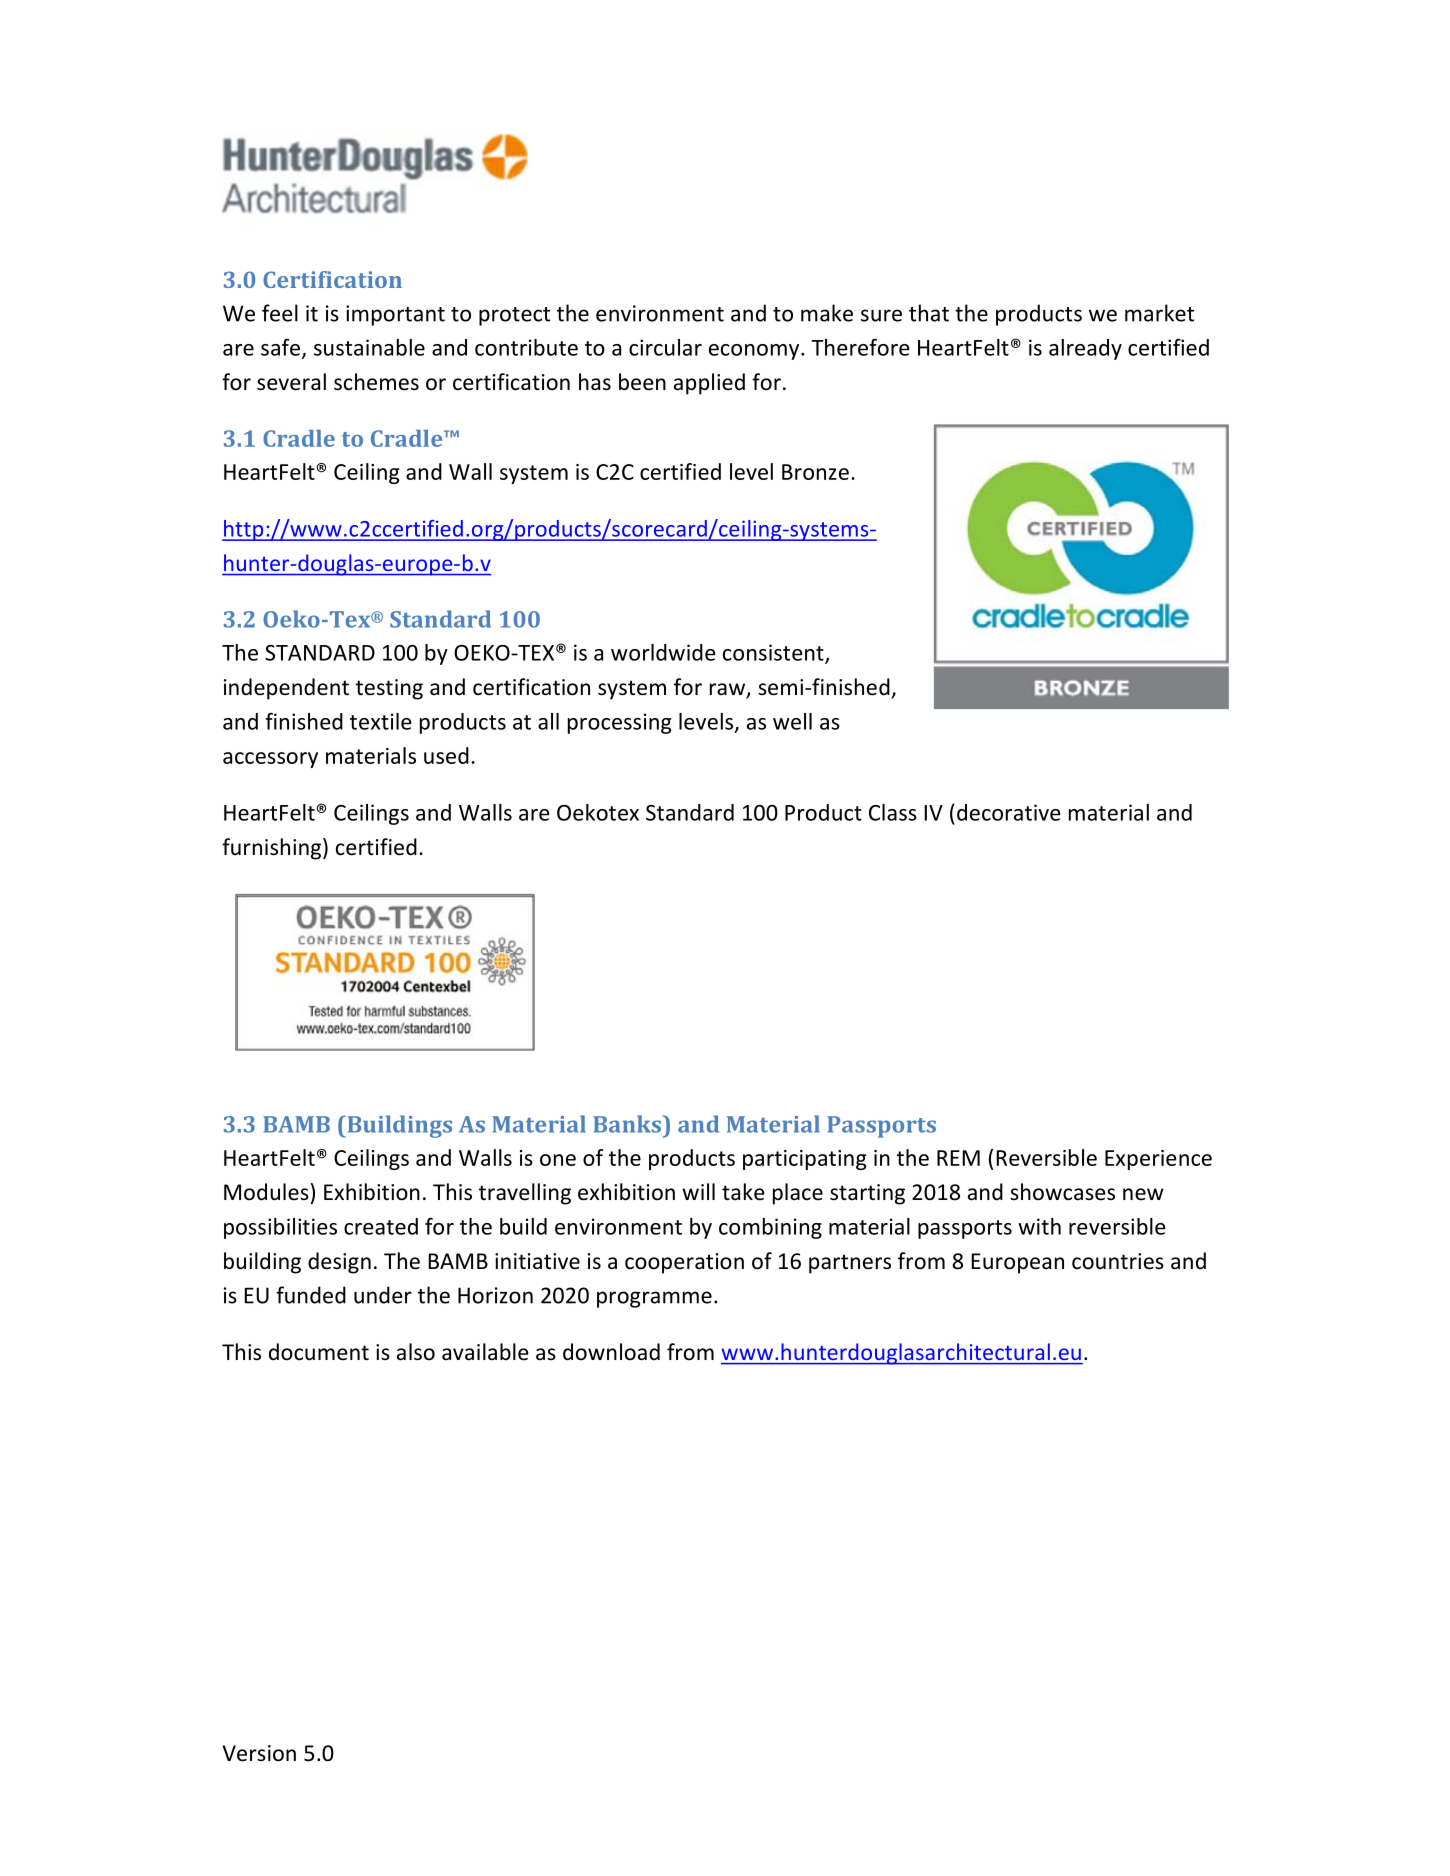 This screenshot has width=1450, height=1876. Describe the element at coordinates (709, 384) in the screenshot. I see `applied` at that location.
